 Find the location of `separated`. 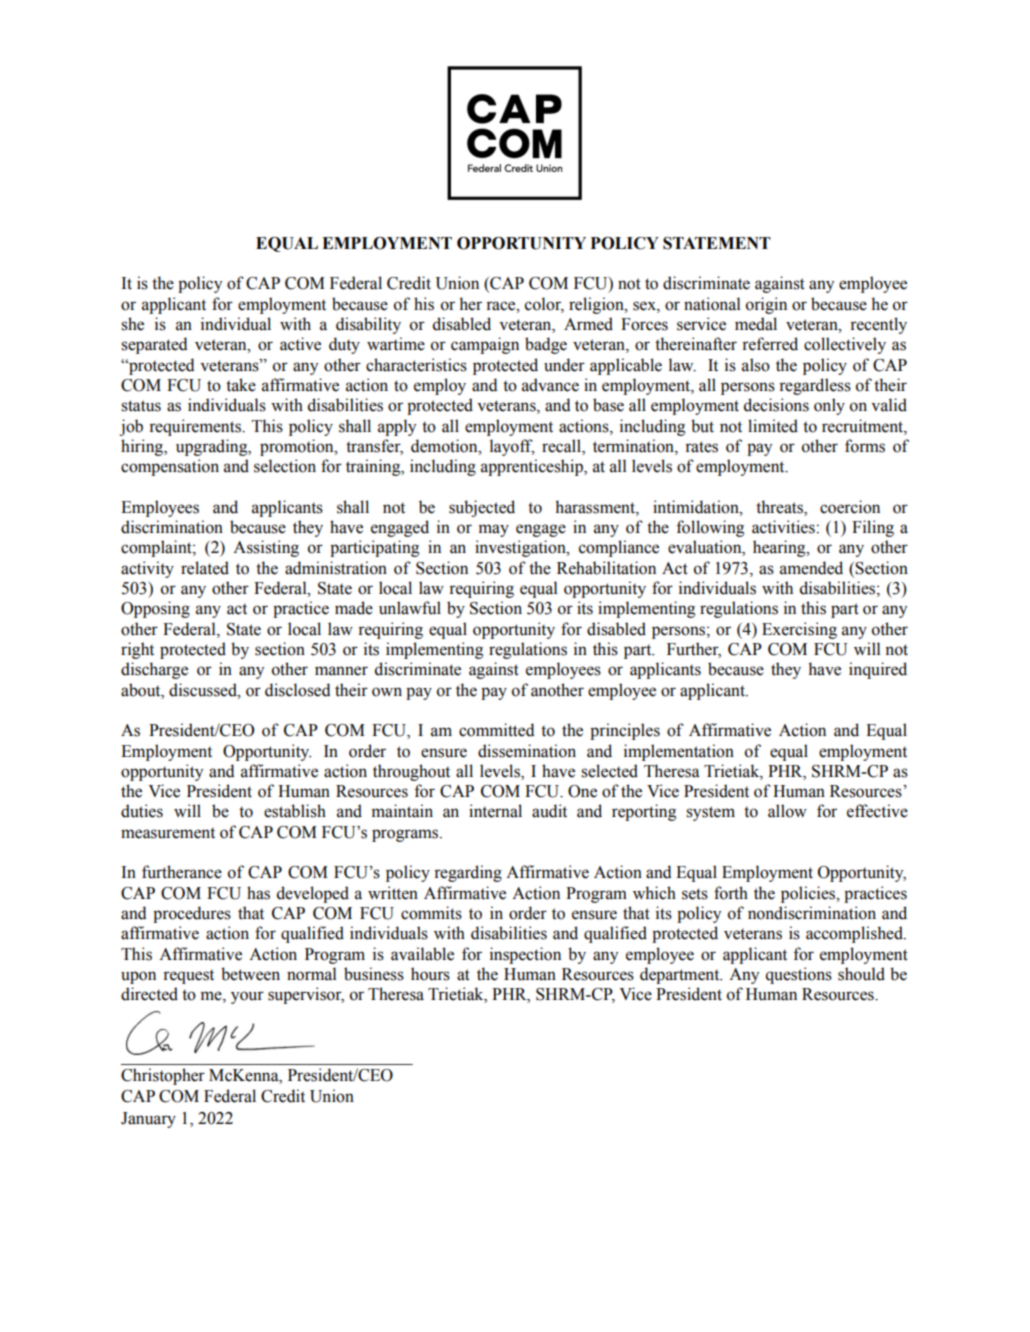

separated is located at coordinates (154, 345).
